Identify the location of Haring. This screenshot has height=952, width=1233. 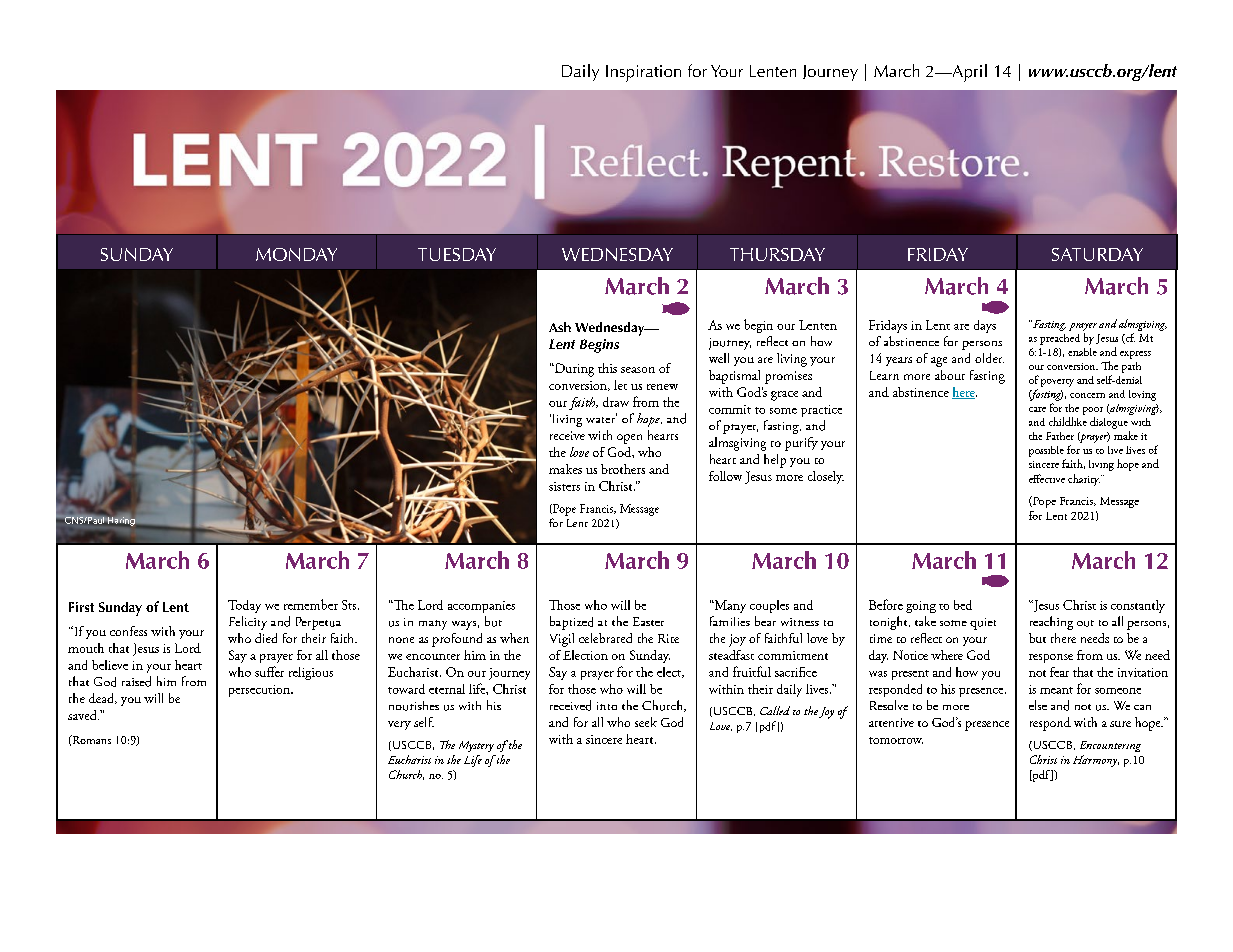
(120, 521).
